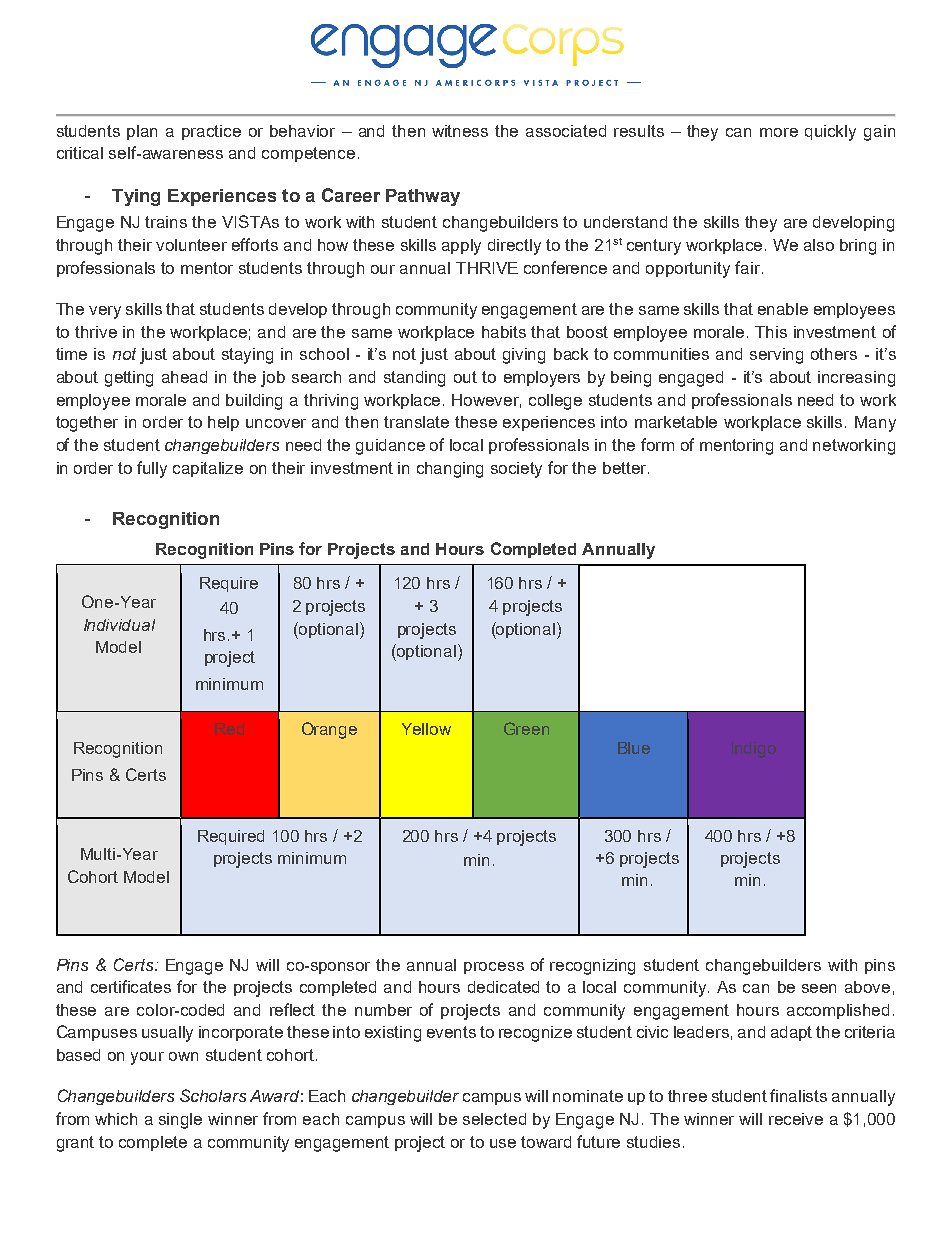 This screenshot has width=952, height=1233. Describe the element at coordinates (450, 470) in the screenshot. I see `changing` at that location.
